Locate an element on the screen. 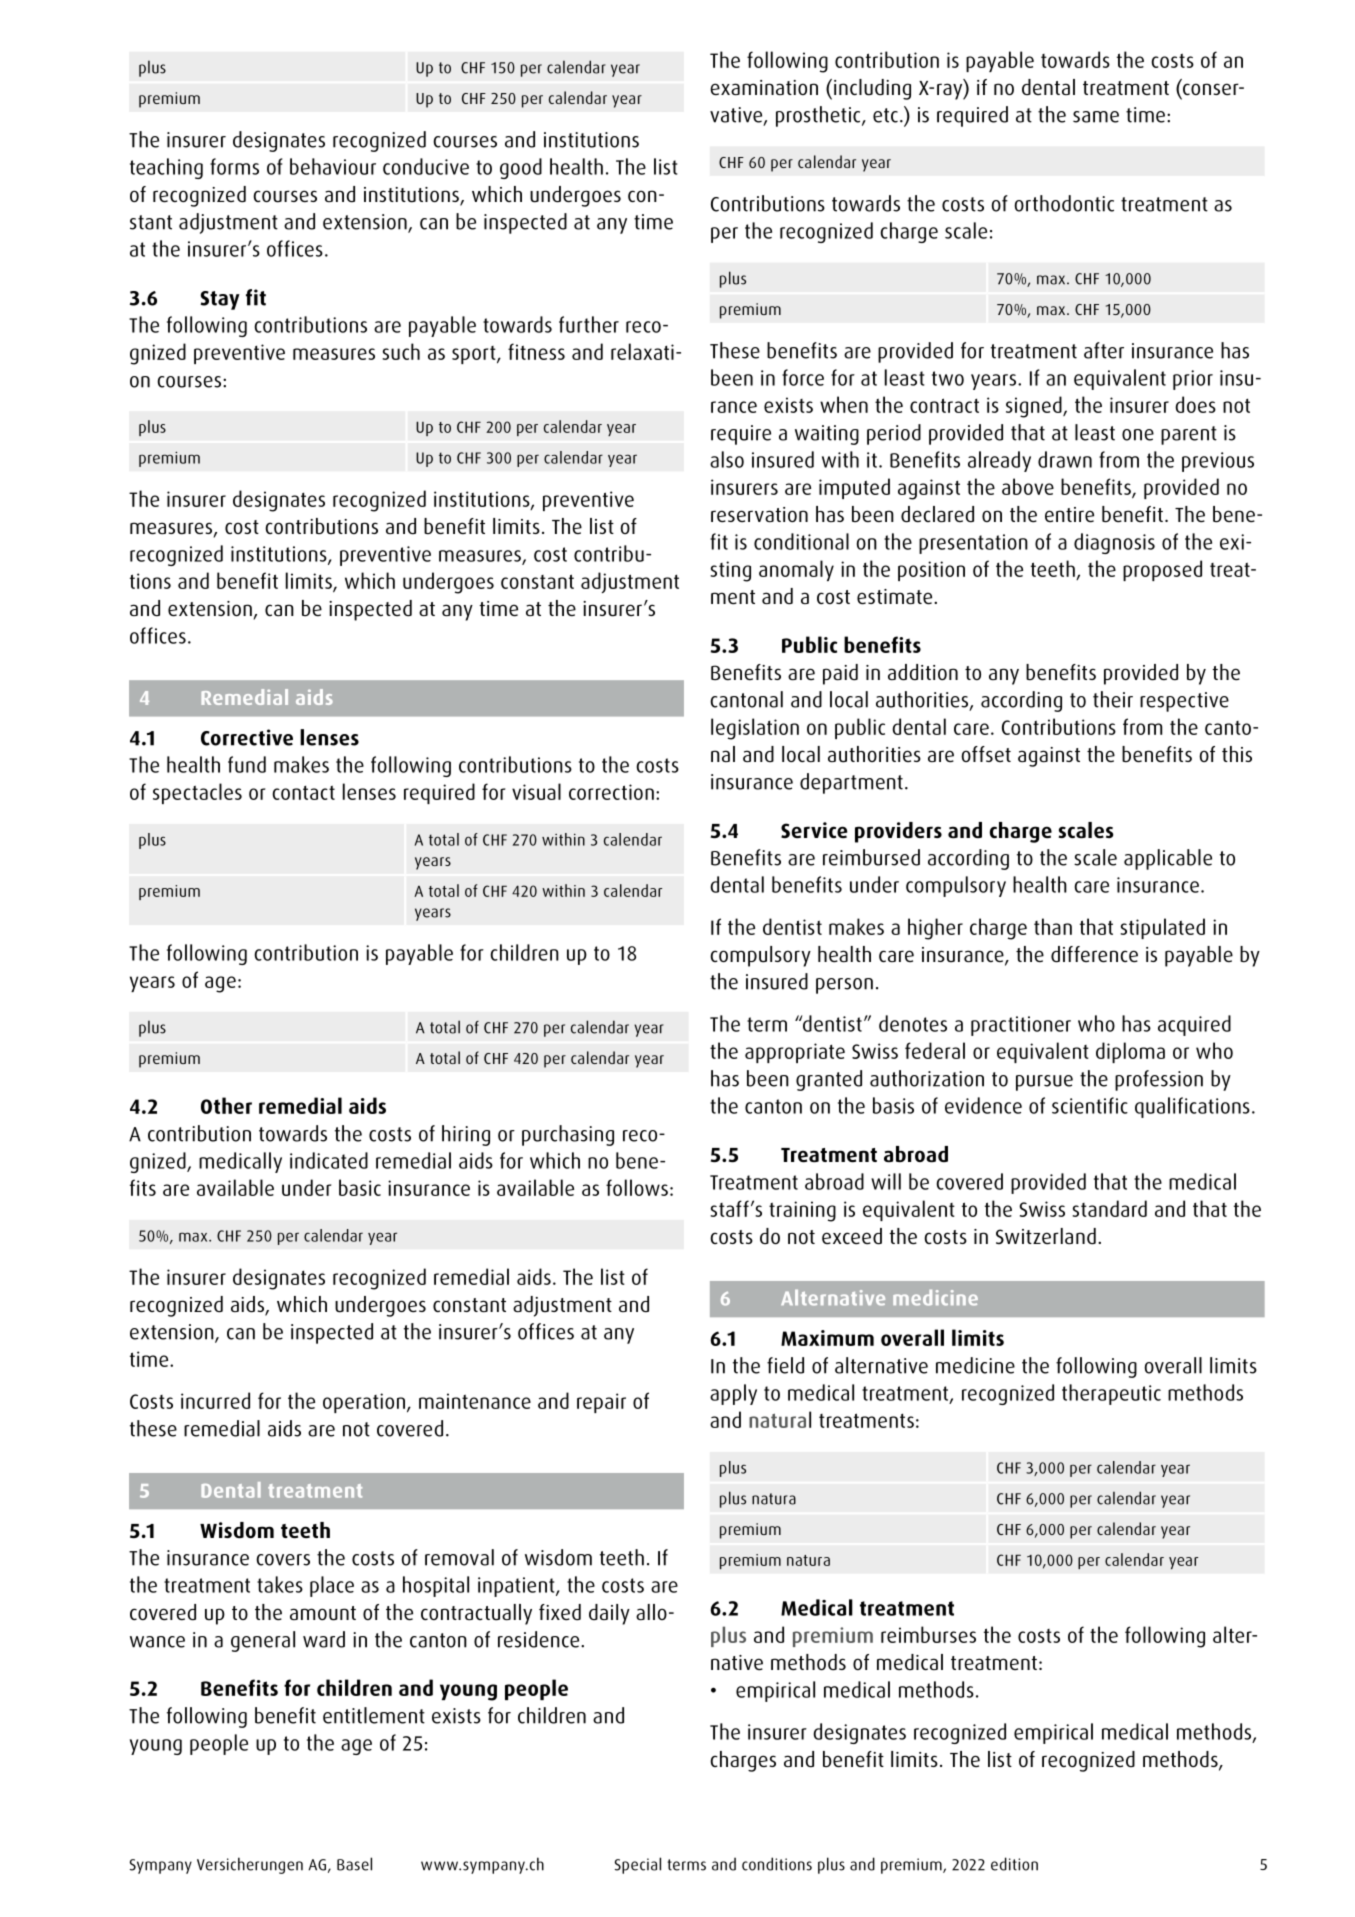  appropriate is located at coordinates (795, 1053).
